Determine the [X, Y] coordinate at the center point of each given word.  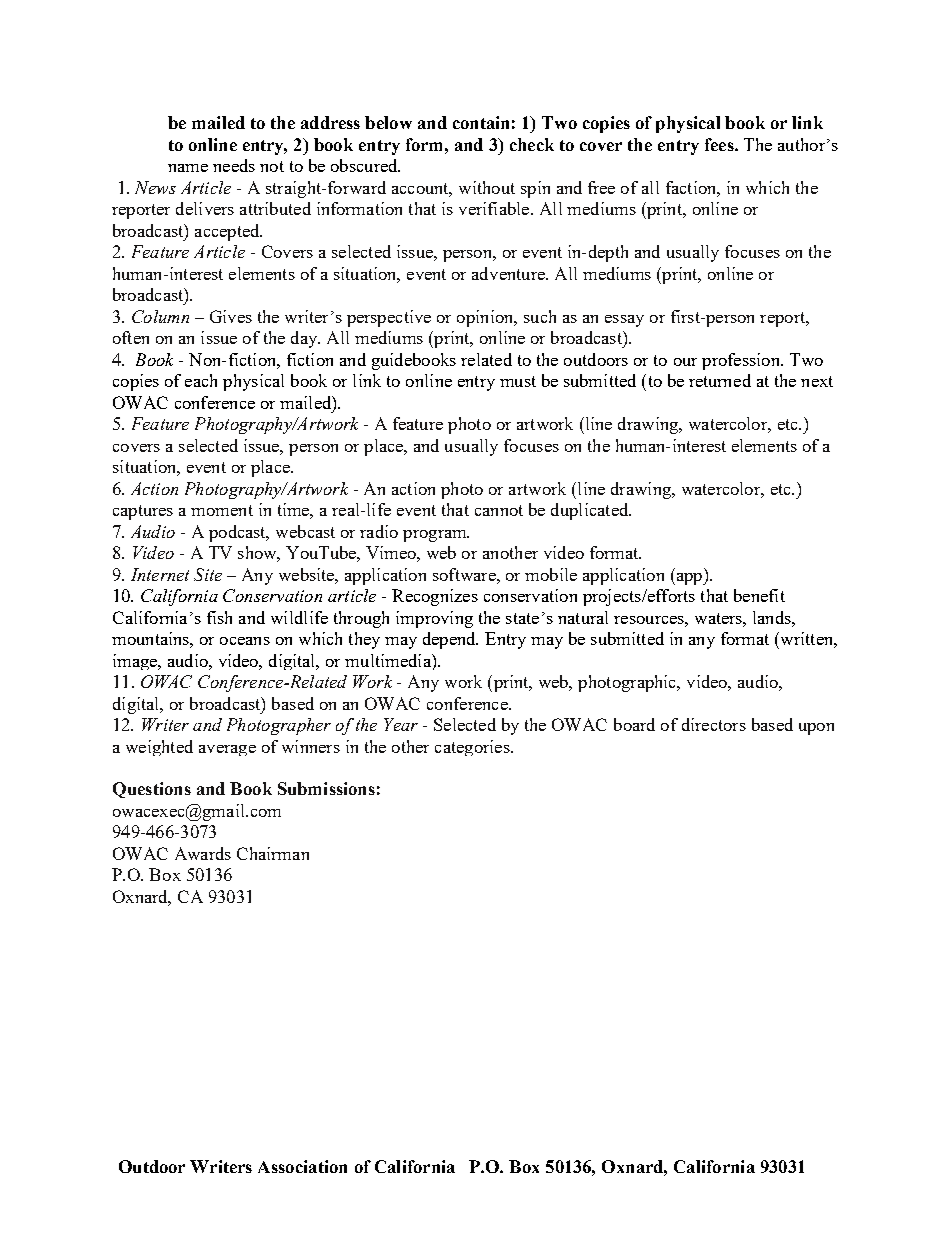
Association [302, 1166]
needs [234, 165]
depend [450, 640]
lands [773, 617]
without [487, 187]
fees [720, 144]
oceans [245, 641]
